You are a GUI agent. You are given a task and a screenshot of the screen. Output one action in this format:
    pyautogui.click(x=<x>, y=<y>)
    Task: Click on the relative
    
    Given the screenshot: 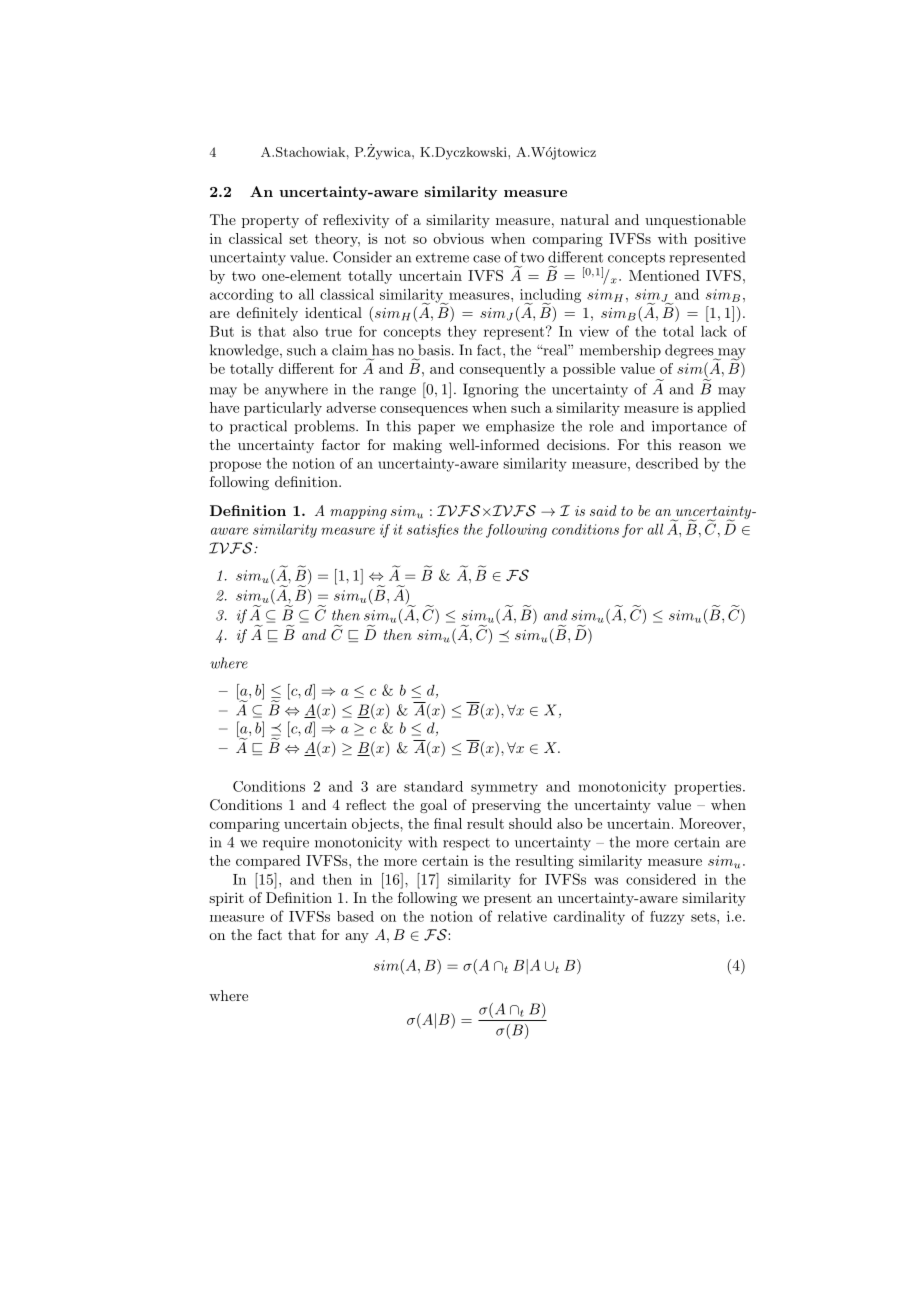 What is the action you would take?
    pyautogui.click(x=522, y=916)
